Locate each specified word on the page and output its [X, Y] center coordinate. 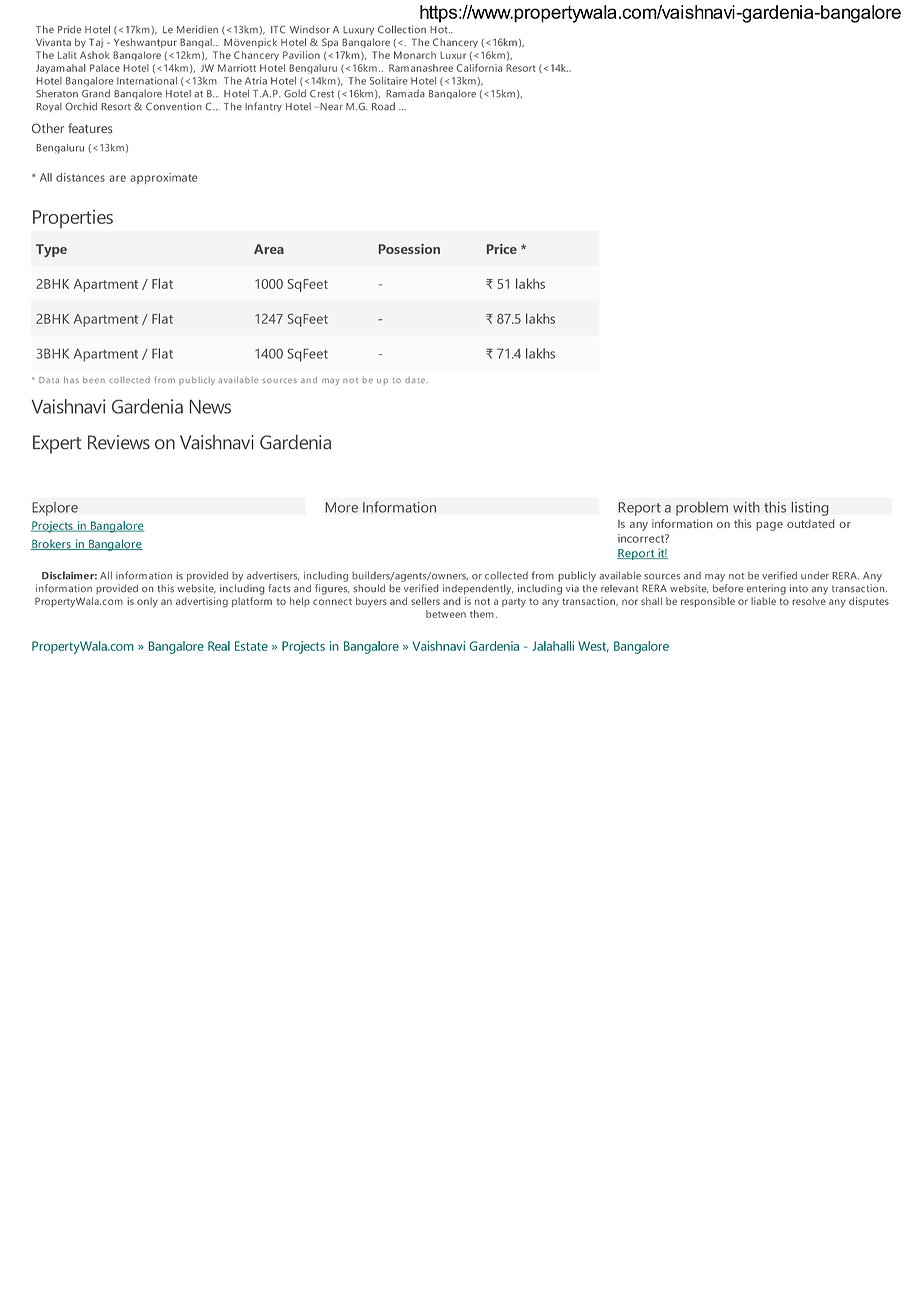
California [479, 68]
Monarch [415, 55]
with [746, 507]
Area [269, 249]
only [147, 602]
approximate [164, 178]
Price [502, 249]
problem [702, 509]
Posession [409, 249]
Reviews [119, 442]
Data [49, 380]
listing [810, 508]
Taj [96, 43]
